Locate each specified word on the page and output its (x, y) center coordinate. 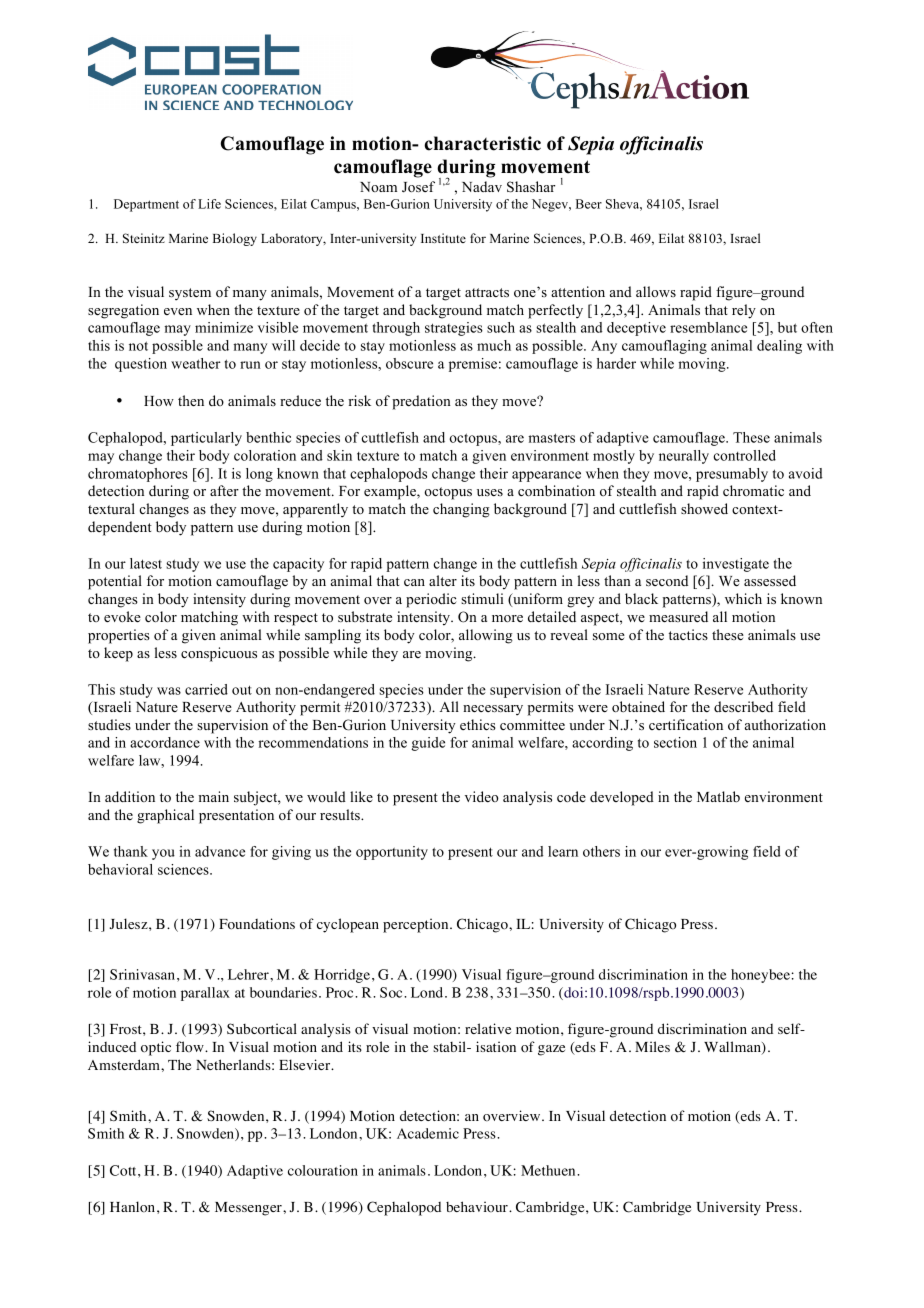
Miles (652, 1046)
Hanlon (134, 1207)
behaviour (478, 1207)
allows (656, 291)
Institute (443, 238)
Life (209, 204)
